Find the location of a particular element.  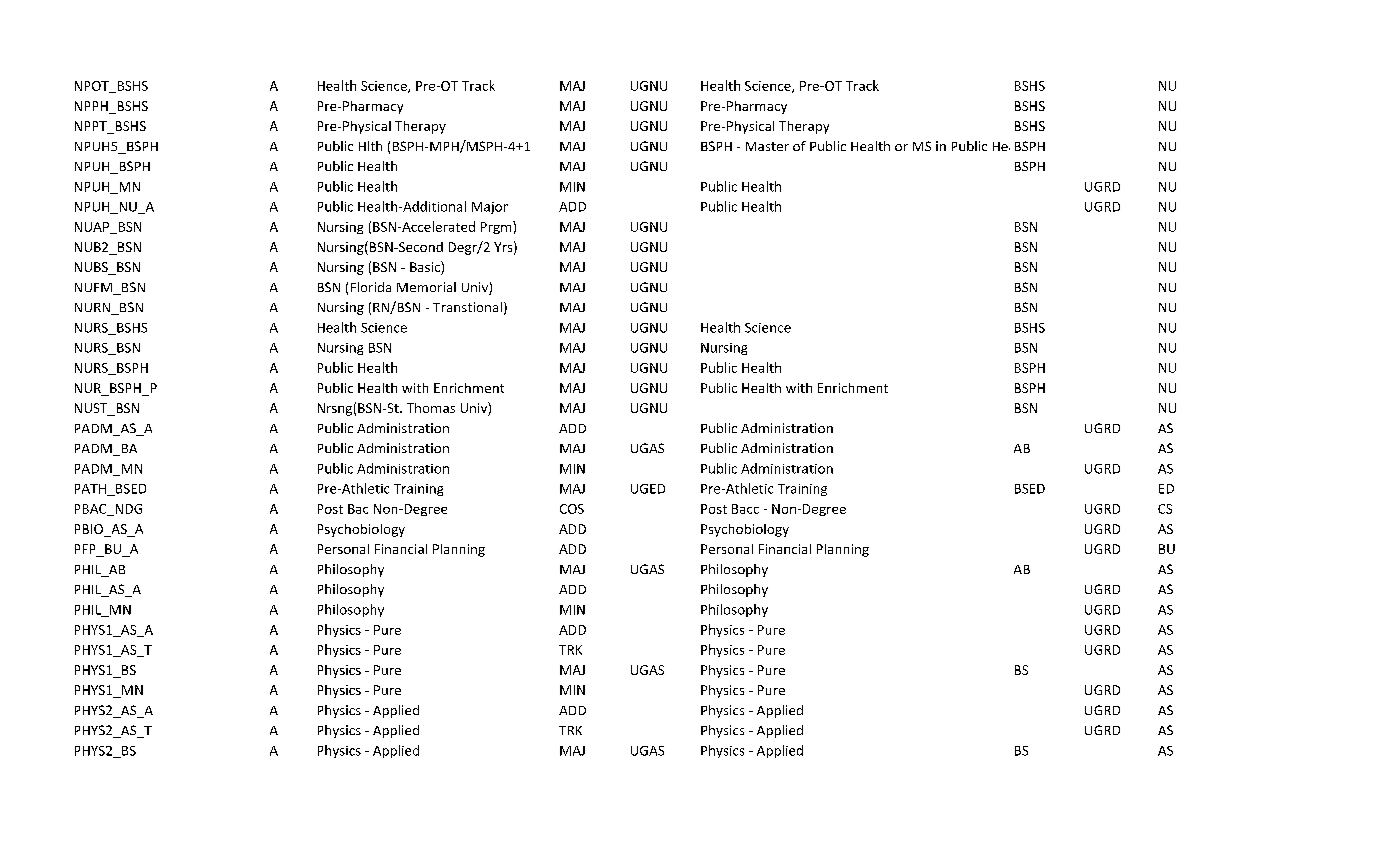

Florida is located at coordinates (371, 287).
